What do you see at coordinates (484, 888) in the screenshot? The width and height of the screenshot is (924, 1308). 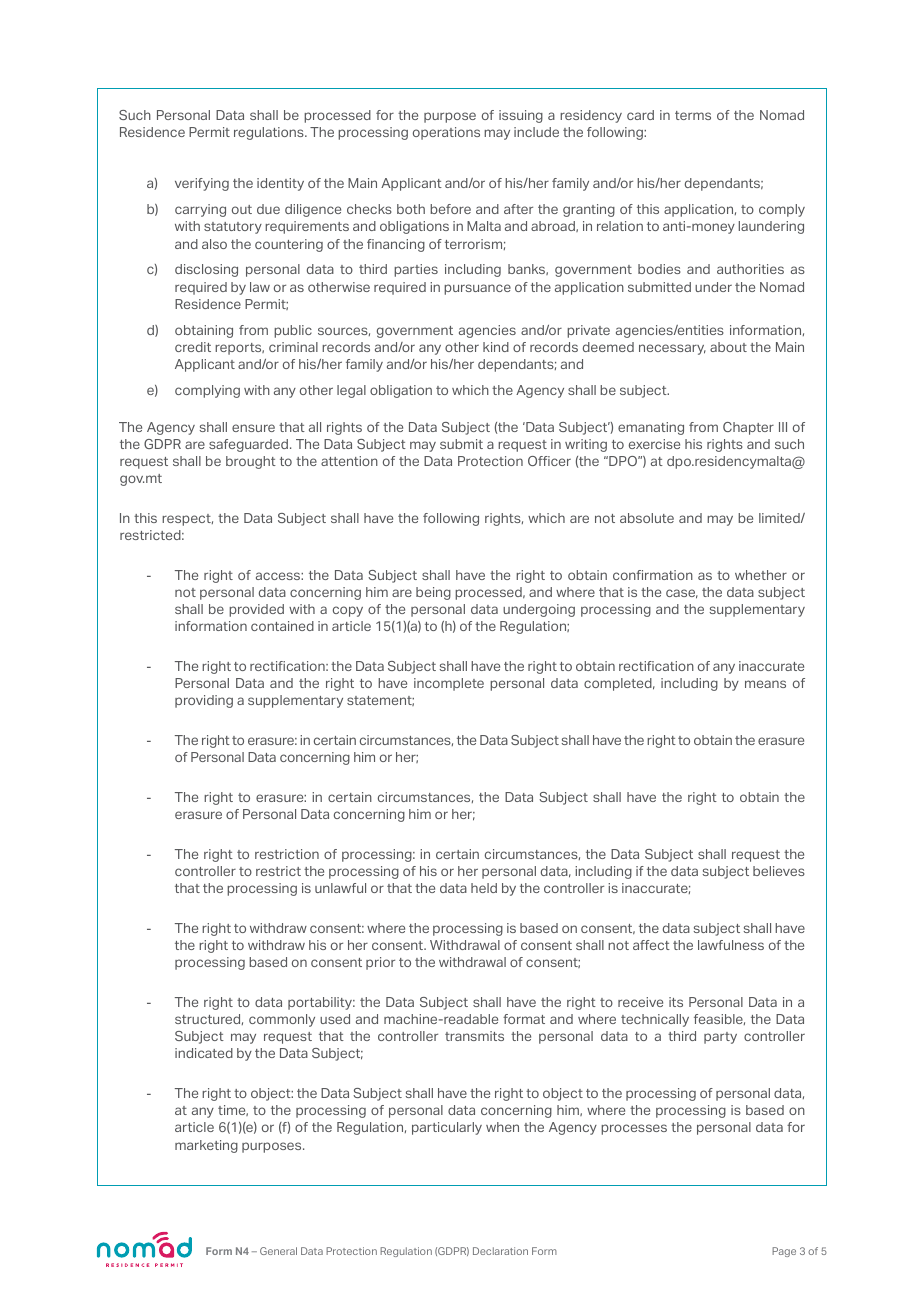 I see `held` at bounding box center [484, 888].
